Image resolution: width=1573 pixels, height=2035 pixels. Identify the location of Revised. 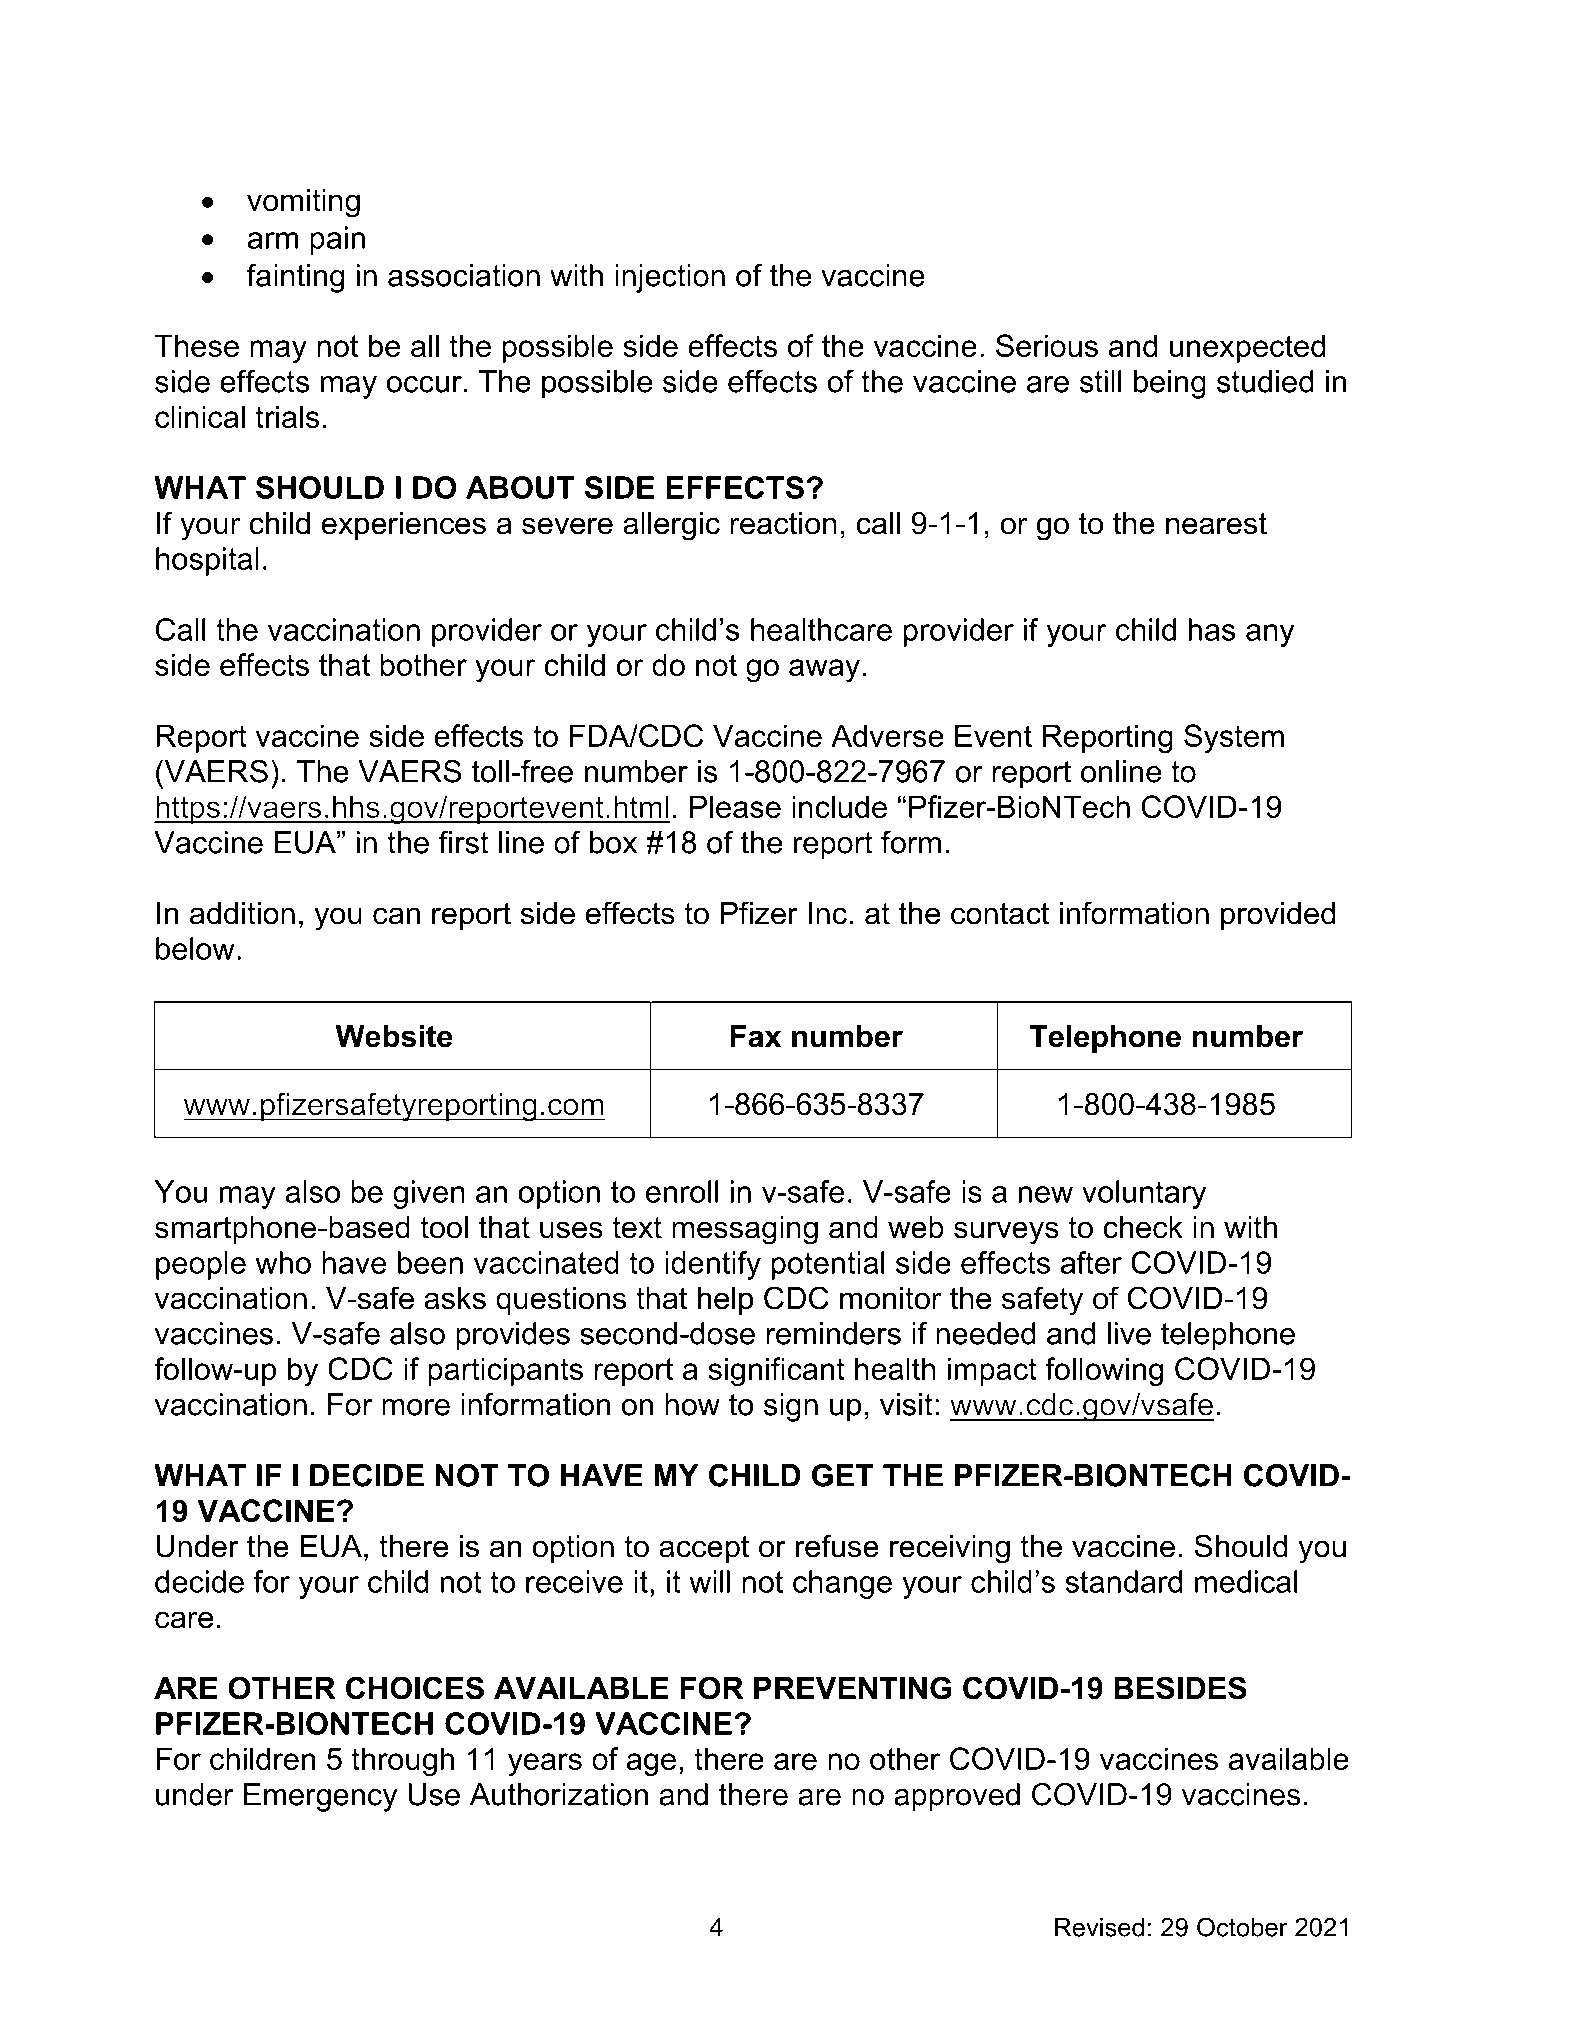
(1099, 1927).
